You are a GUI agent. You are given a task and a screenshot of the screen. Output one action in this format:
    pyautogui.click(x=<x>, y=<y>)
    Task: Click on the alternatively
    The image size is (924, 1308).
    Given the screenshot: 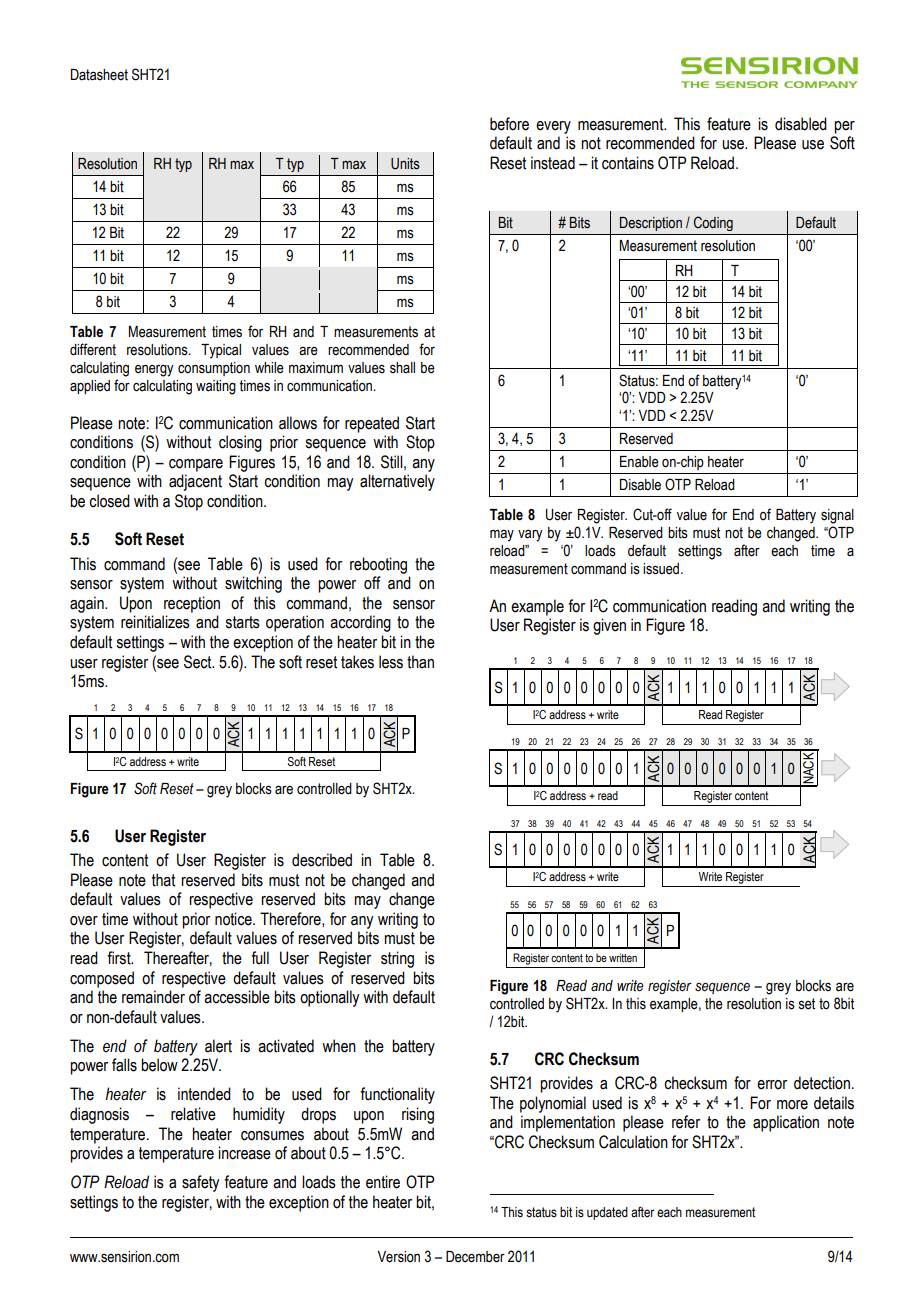 What is the action you would take?
    pyautogui.click(x=397, y=482)
